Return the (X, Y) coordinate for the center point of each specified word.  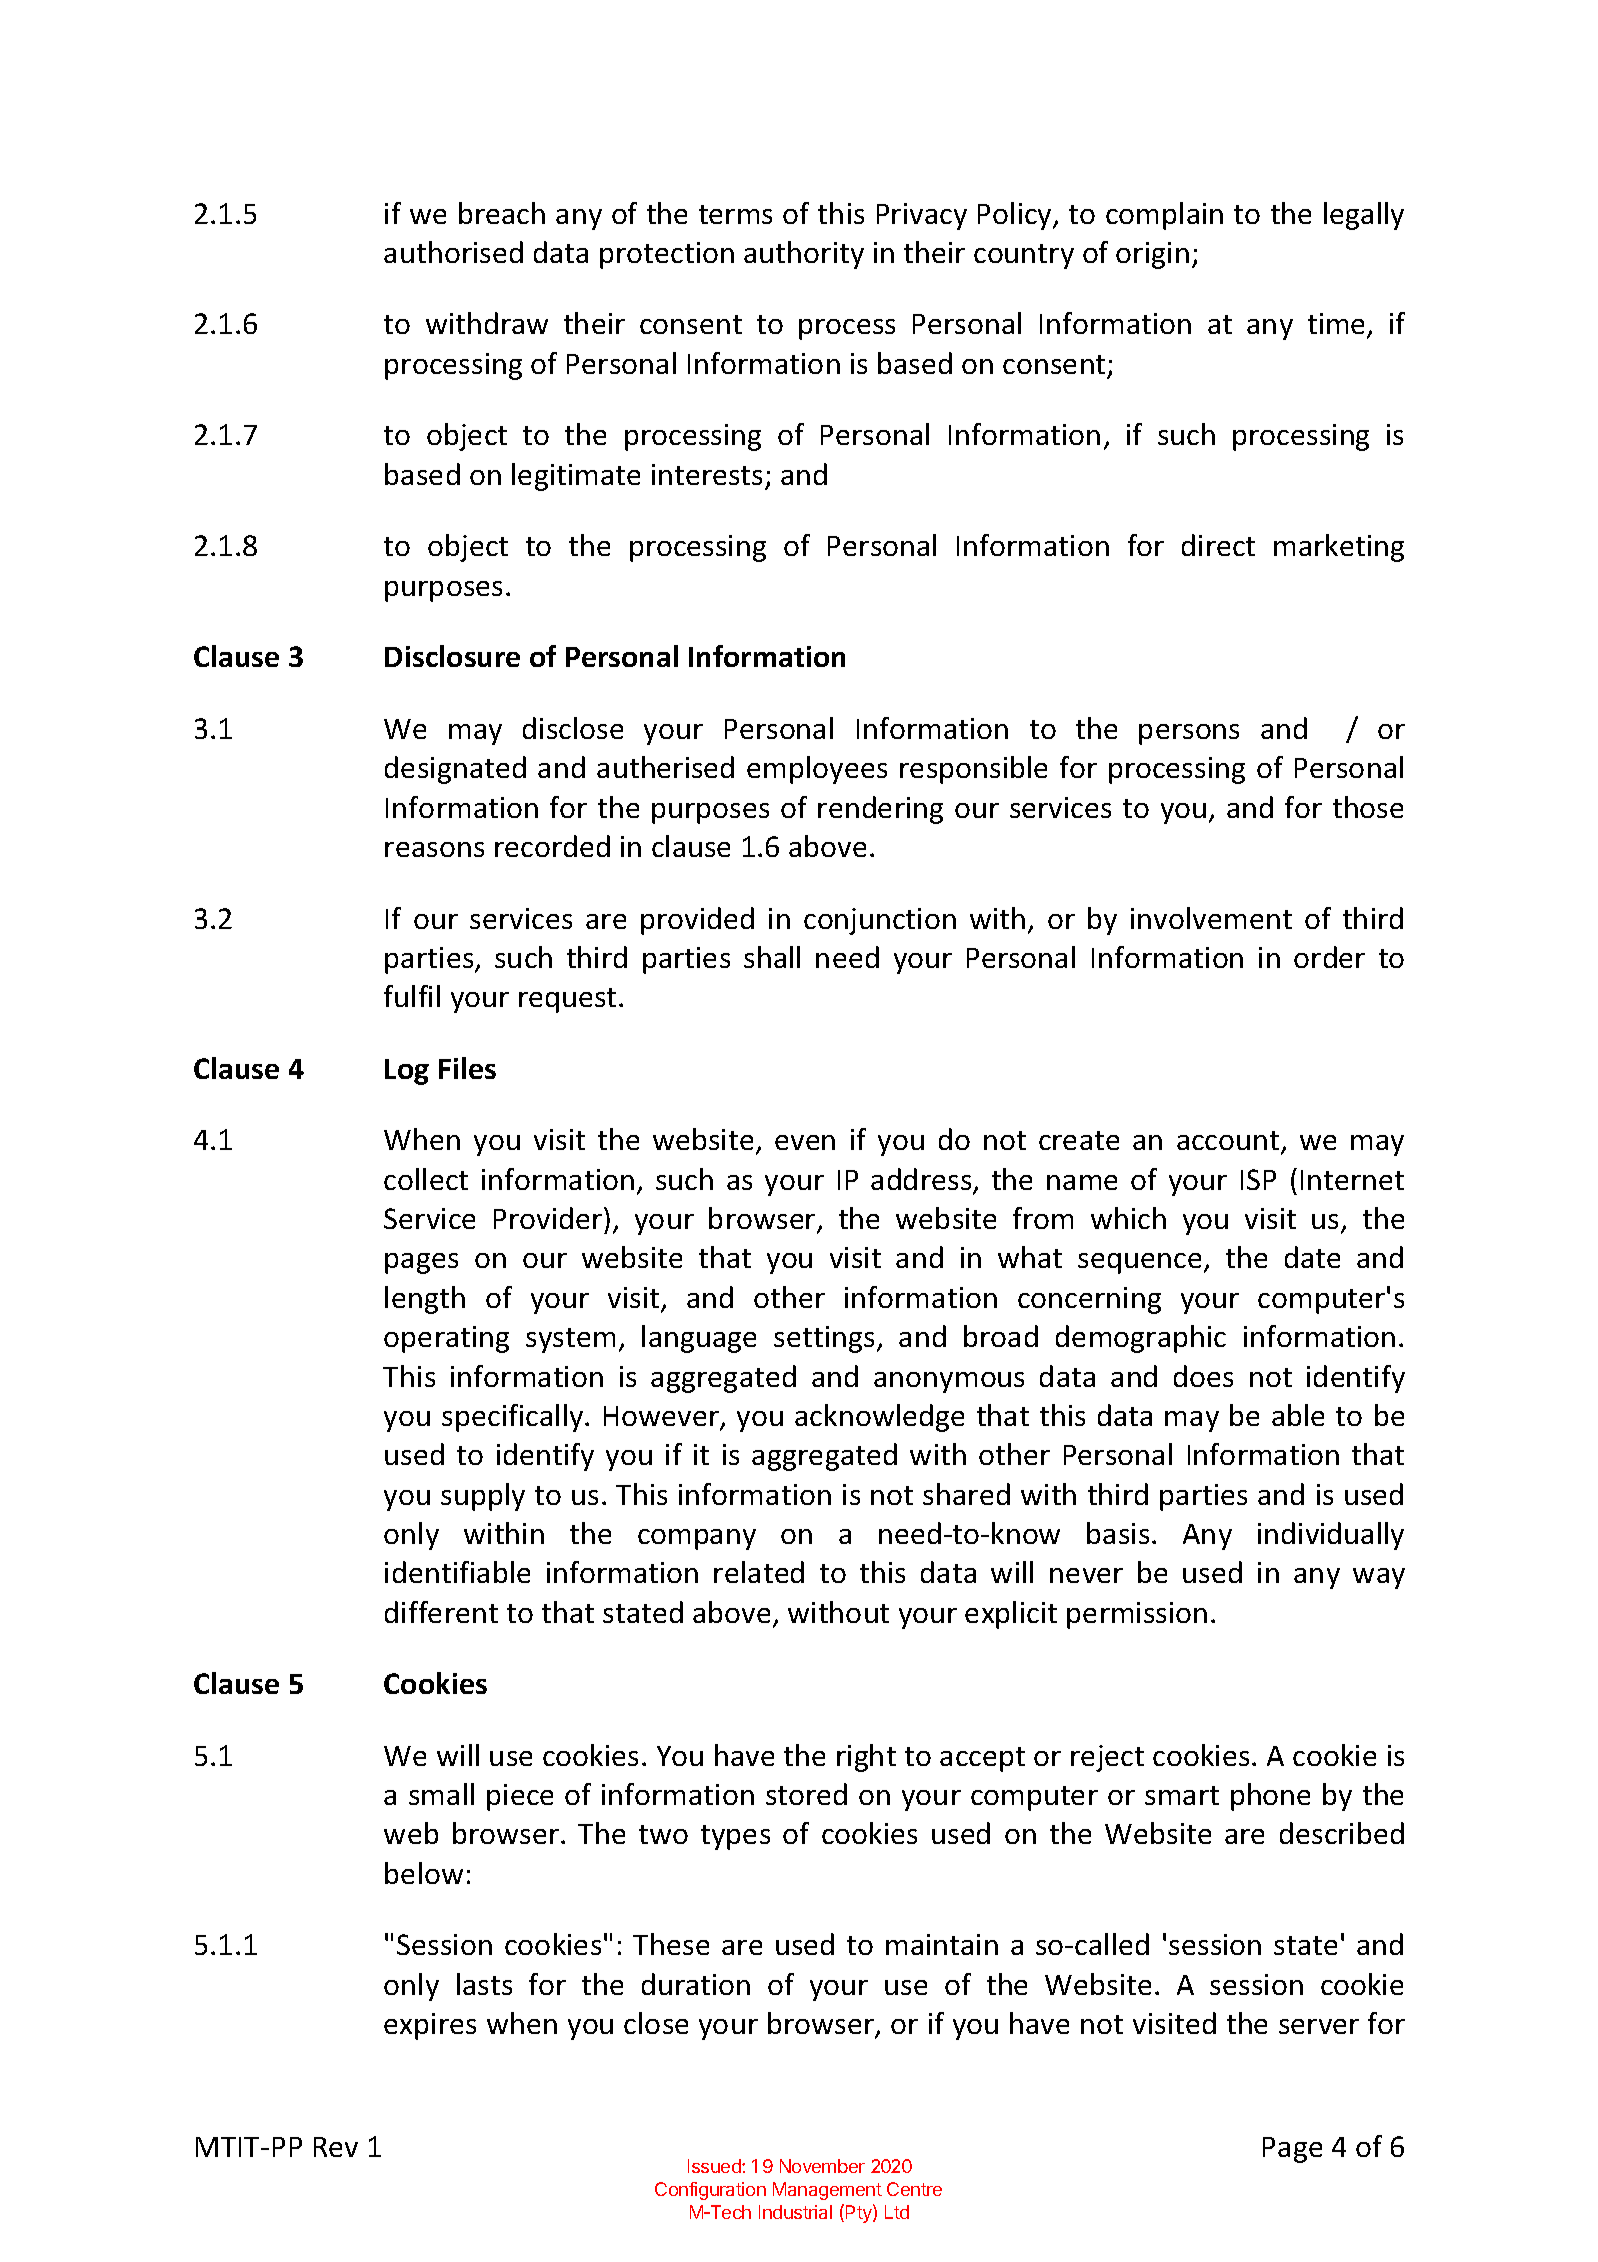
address (922, 1180)
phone (1270, 1797)
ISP (1258, 1179)
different (441, 1612)
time (1338, 325)
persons (1189, 734)
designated (455, 770)
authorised (453, 252)
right (866, 1758)
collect (426, 1179)
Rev (336, 2147)
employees (817, 770)
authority (804, 255)
